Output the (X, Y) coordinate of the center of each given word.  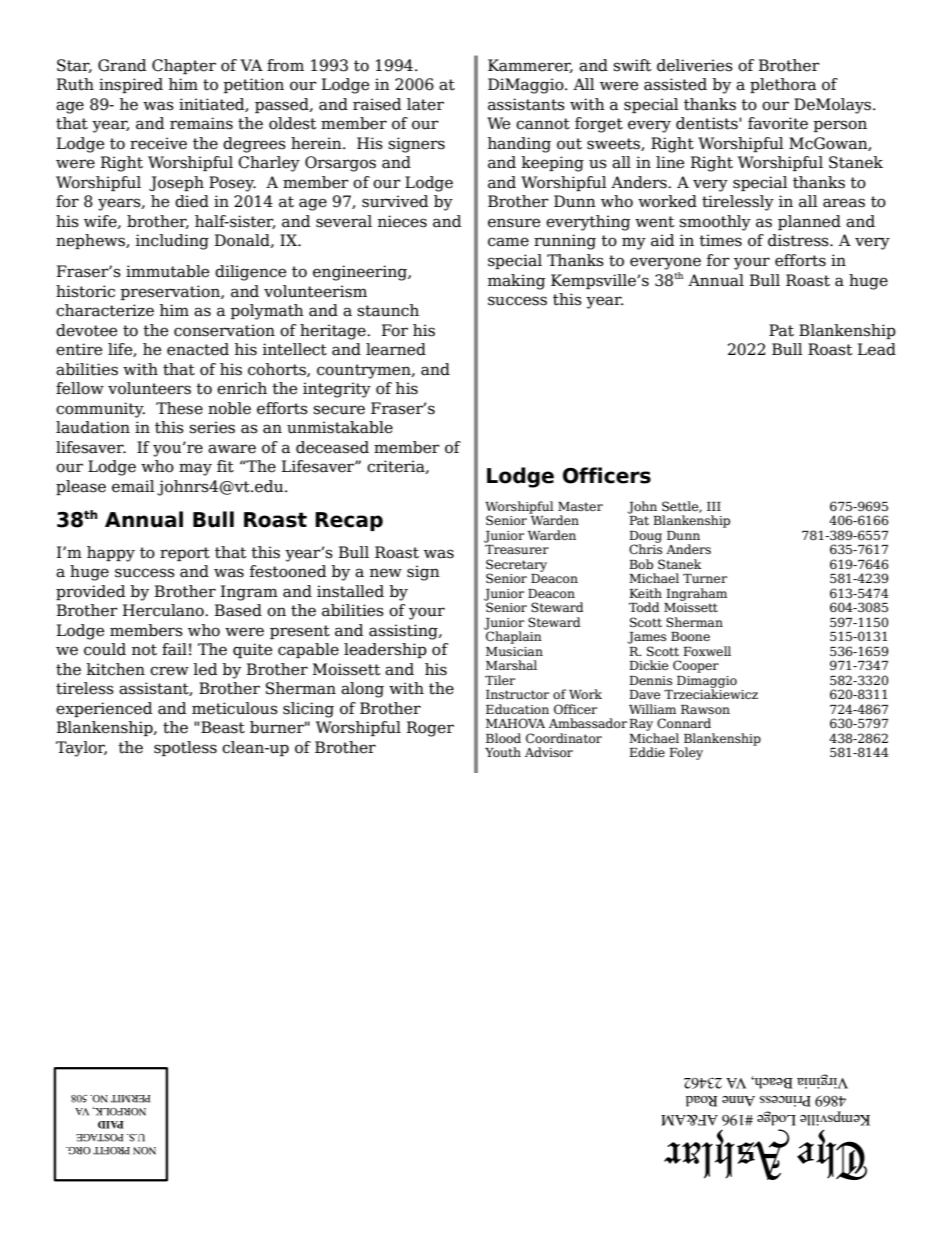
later (425, 104)
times (720, 240)
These (179, 408)
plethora (783, 85)
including (172, 242)
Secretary (516, 566)
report (185, 554)
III (714, 506)
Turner (705, 578)
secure (339, 410)
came (508, 242)
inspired (131, 85)
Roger (430, 729)
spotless (185, 748)
